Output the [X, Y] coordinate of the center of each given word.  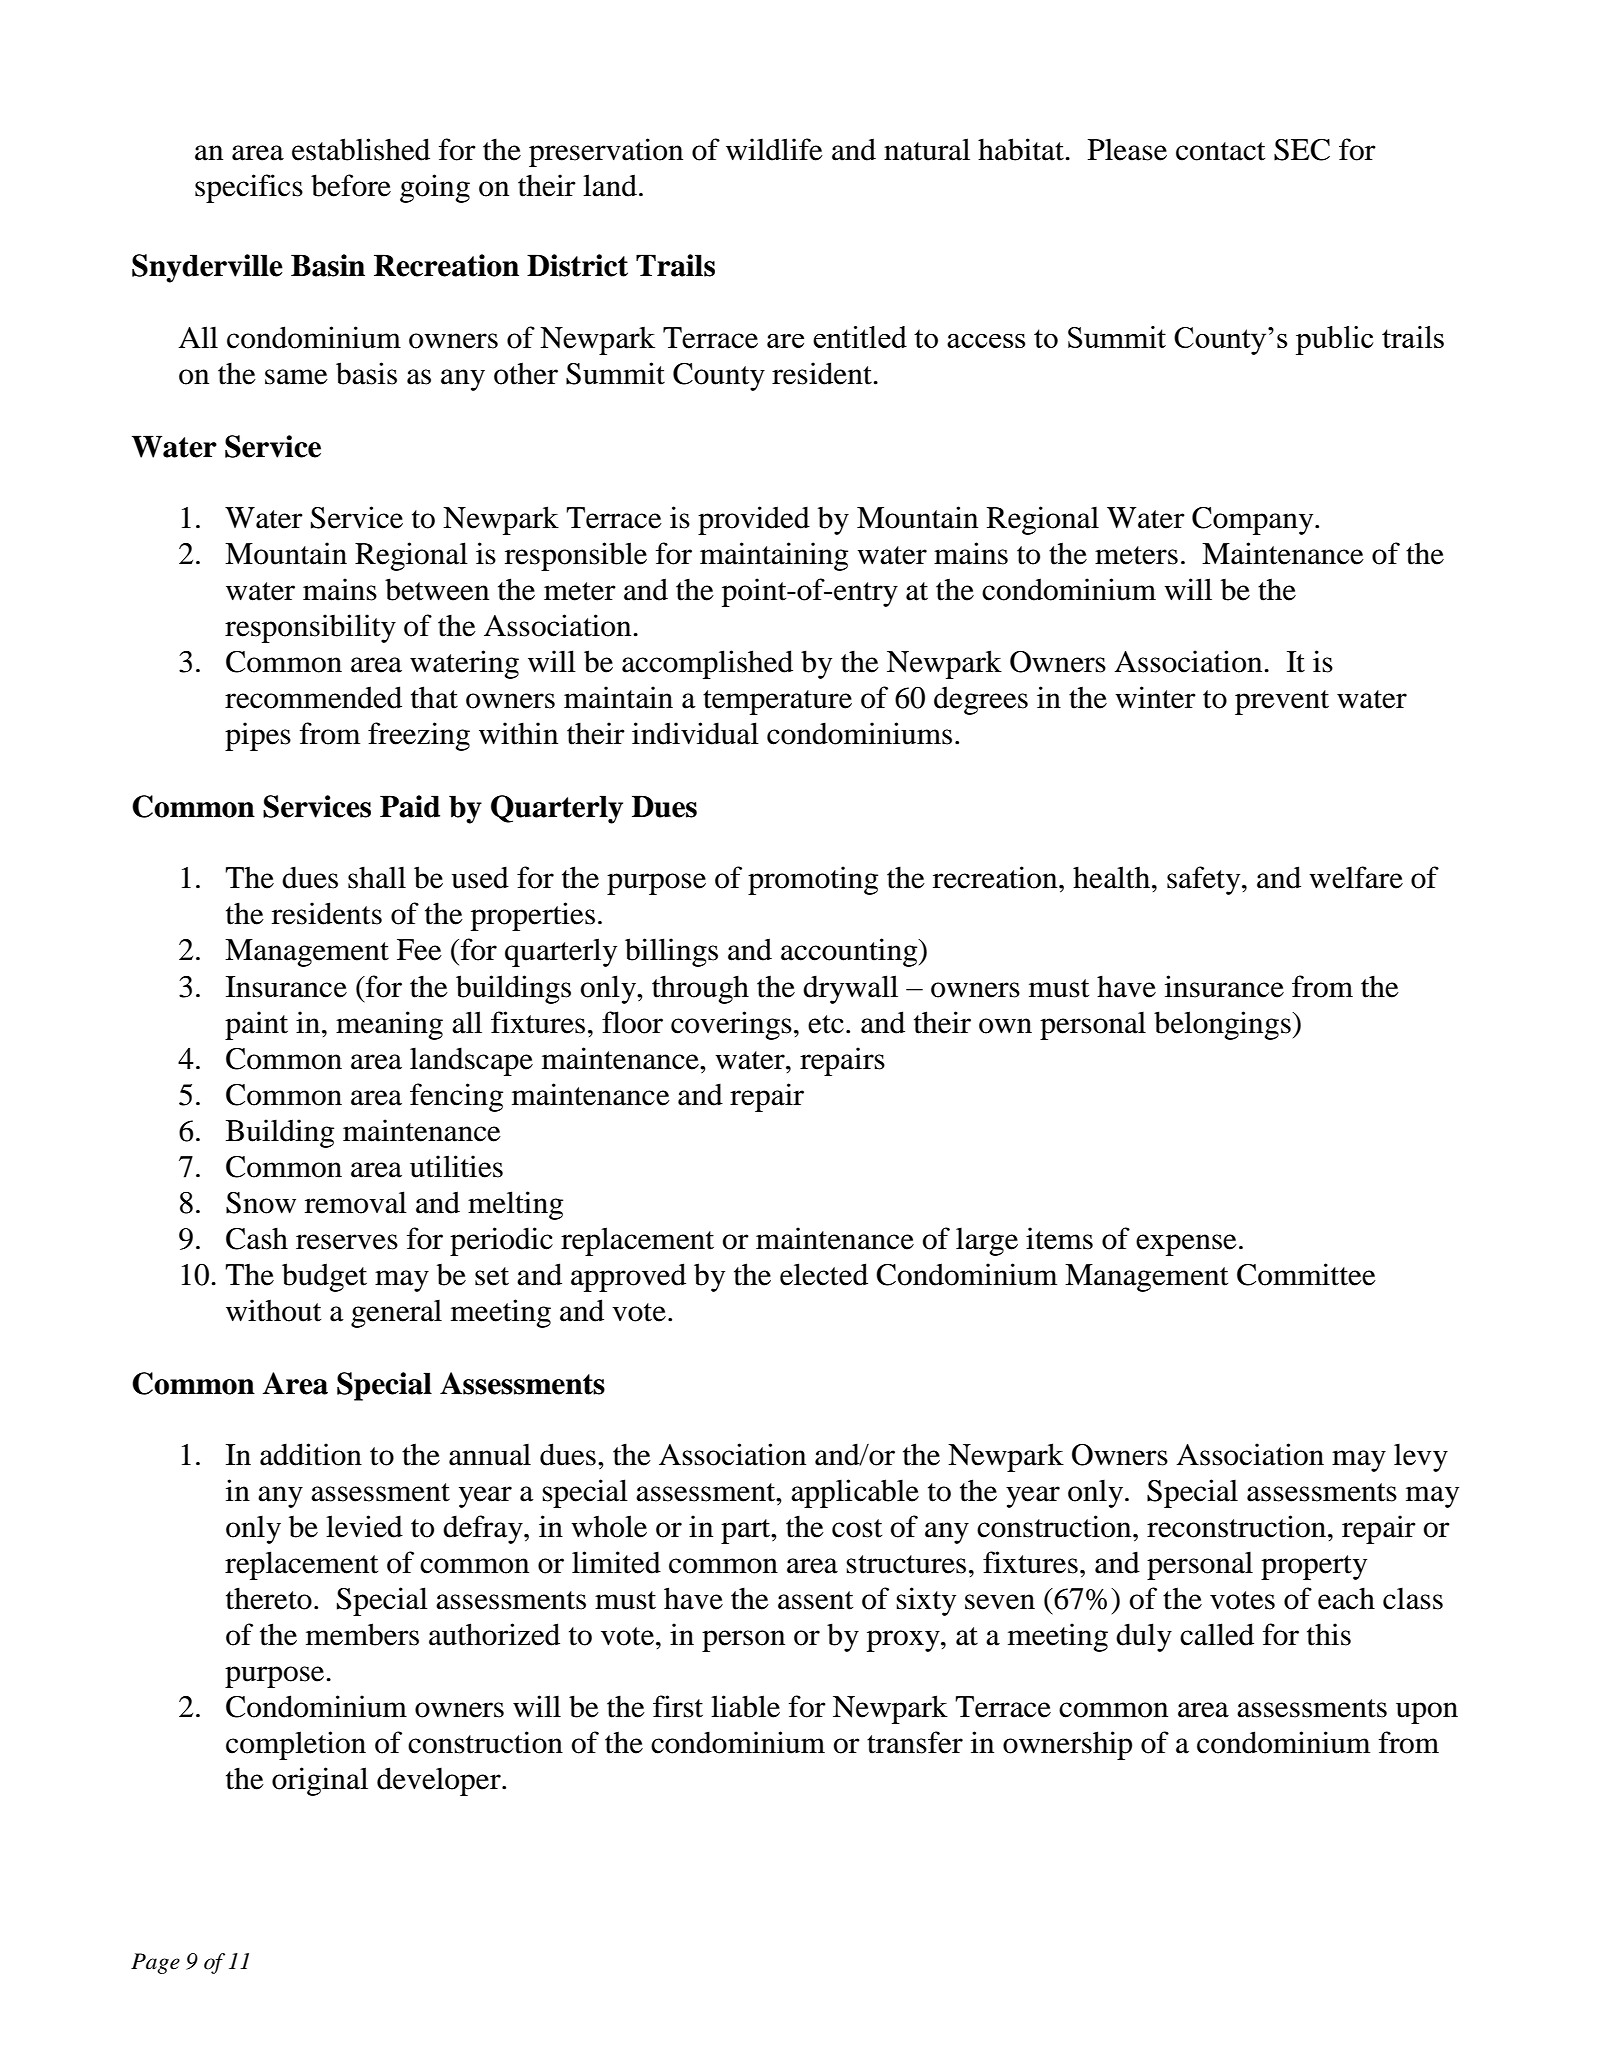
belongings [1223, 1025]
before [351, 185]
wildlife [774, 149]
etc [826, 1024]
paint [256, 1025]
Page [155, 1963]
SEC [1302, 150]
